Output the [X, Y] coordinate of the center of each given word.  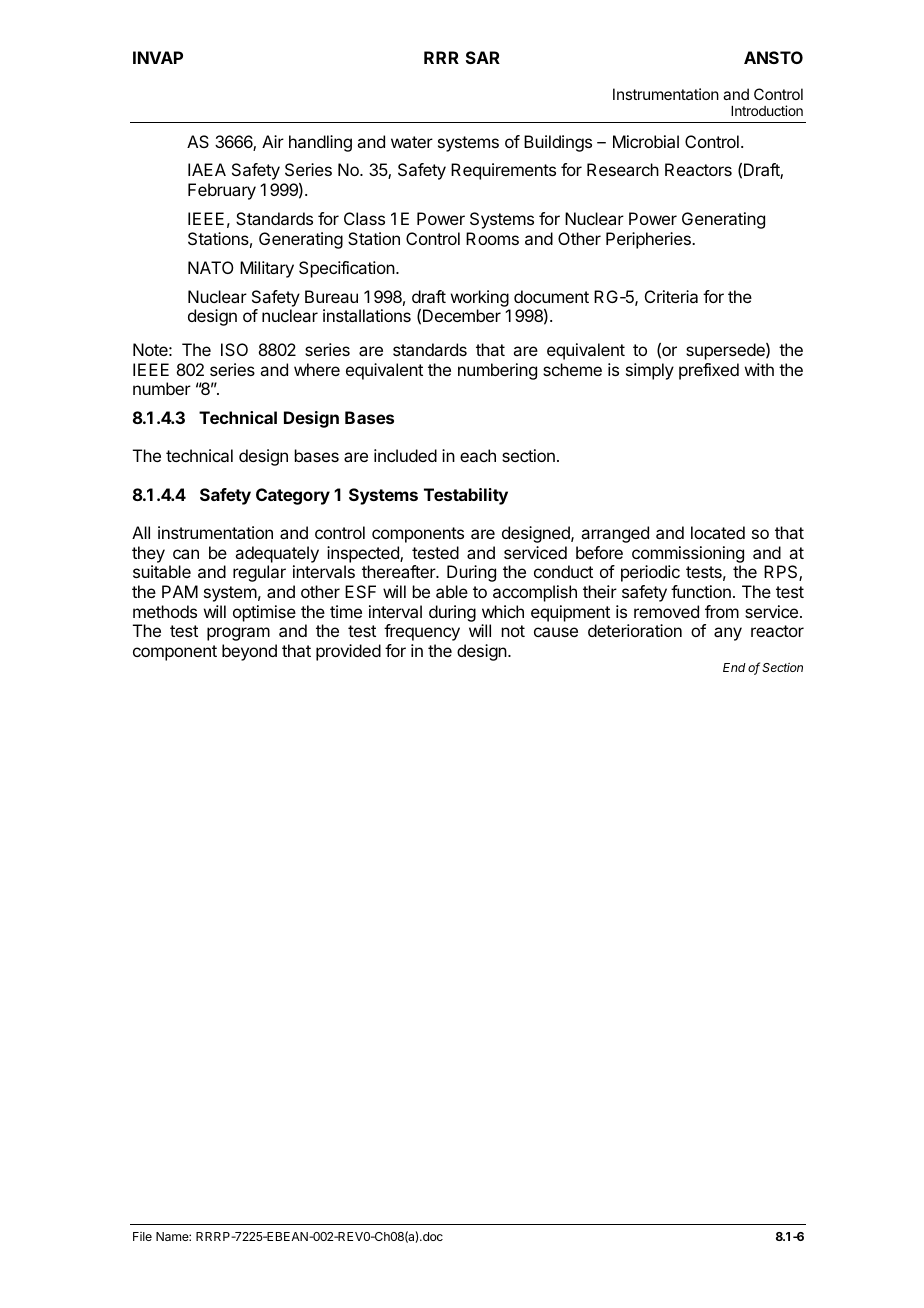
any [728, 634]
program [238, 634]
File [142, 1236]
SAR [483, 57]
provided [348, 652]
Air [273, 141]
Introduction [767, 110]
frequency [422, 632]
